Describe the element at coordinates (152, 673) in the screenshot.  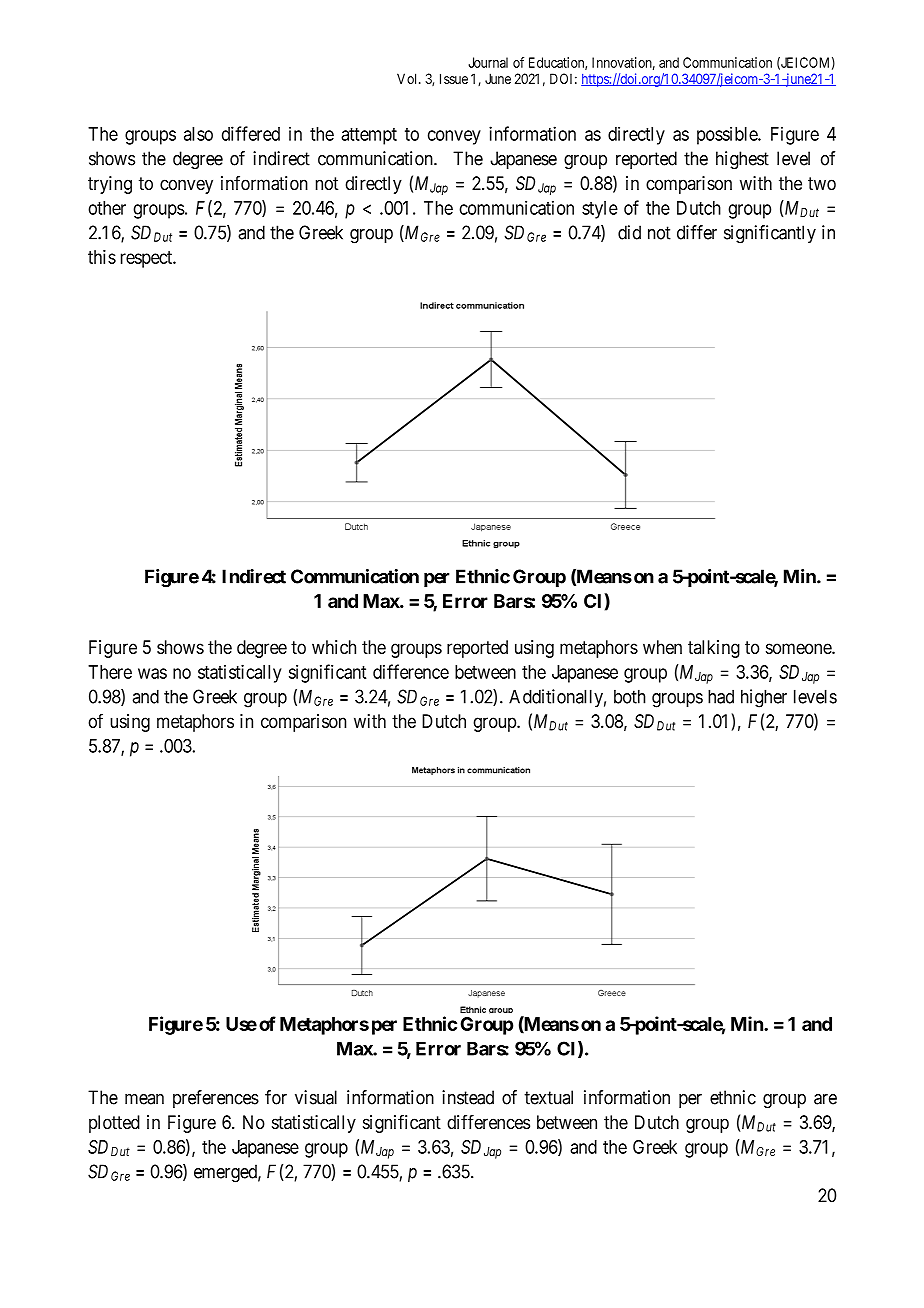
I see `was` at that location.
